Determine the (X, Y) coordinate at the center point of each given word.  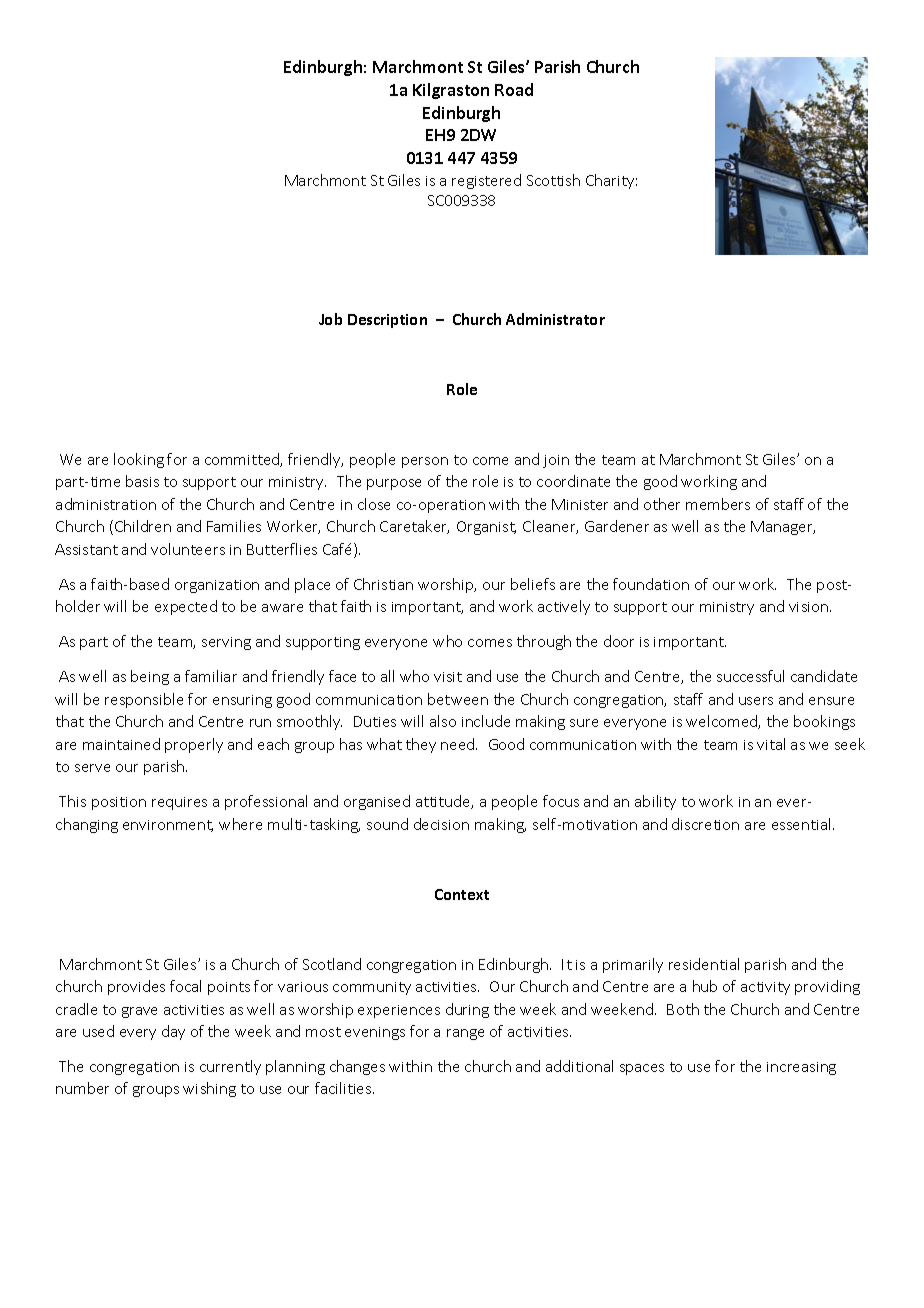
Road (514, 89)
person (425, 462)
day (173, 1032)
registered (486, 181)
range (465, 1034)
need (459, 744)
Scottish (553, 180)
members (718, 504)
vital (771, 744)
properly (194, 745)
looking (139, 460)
